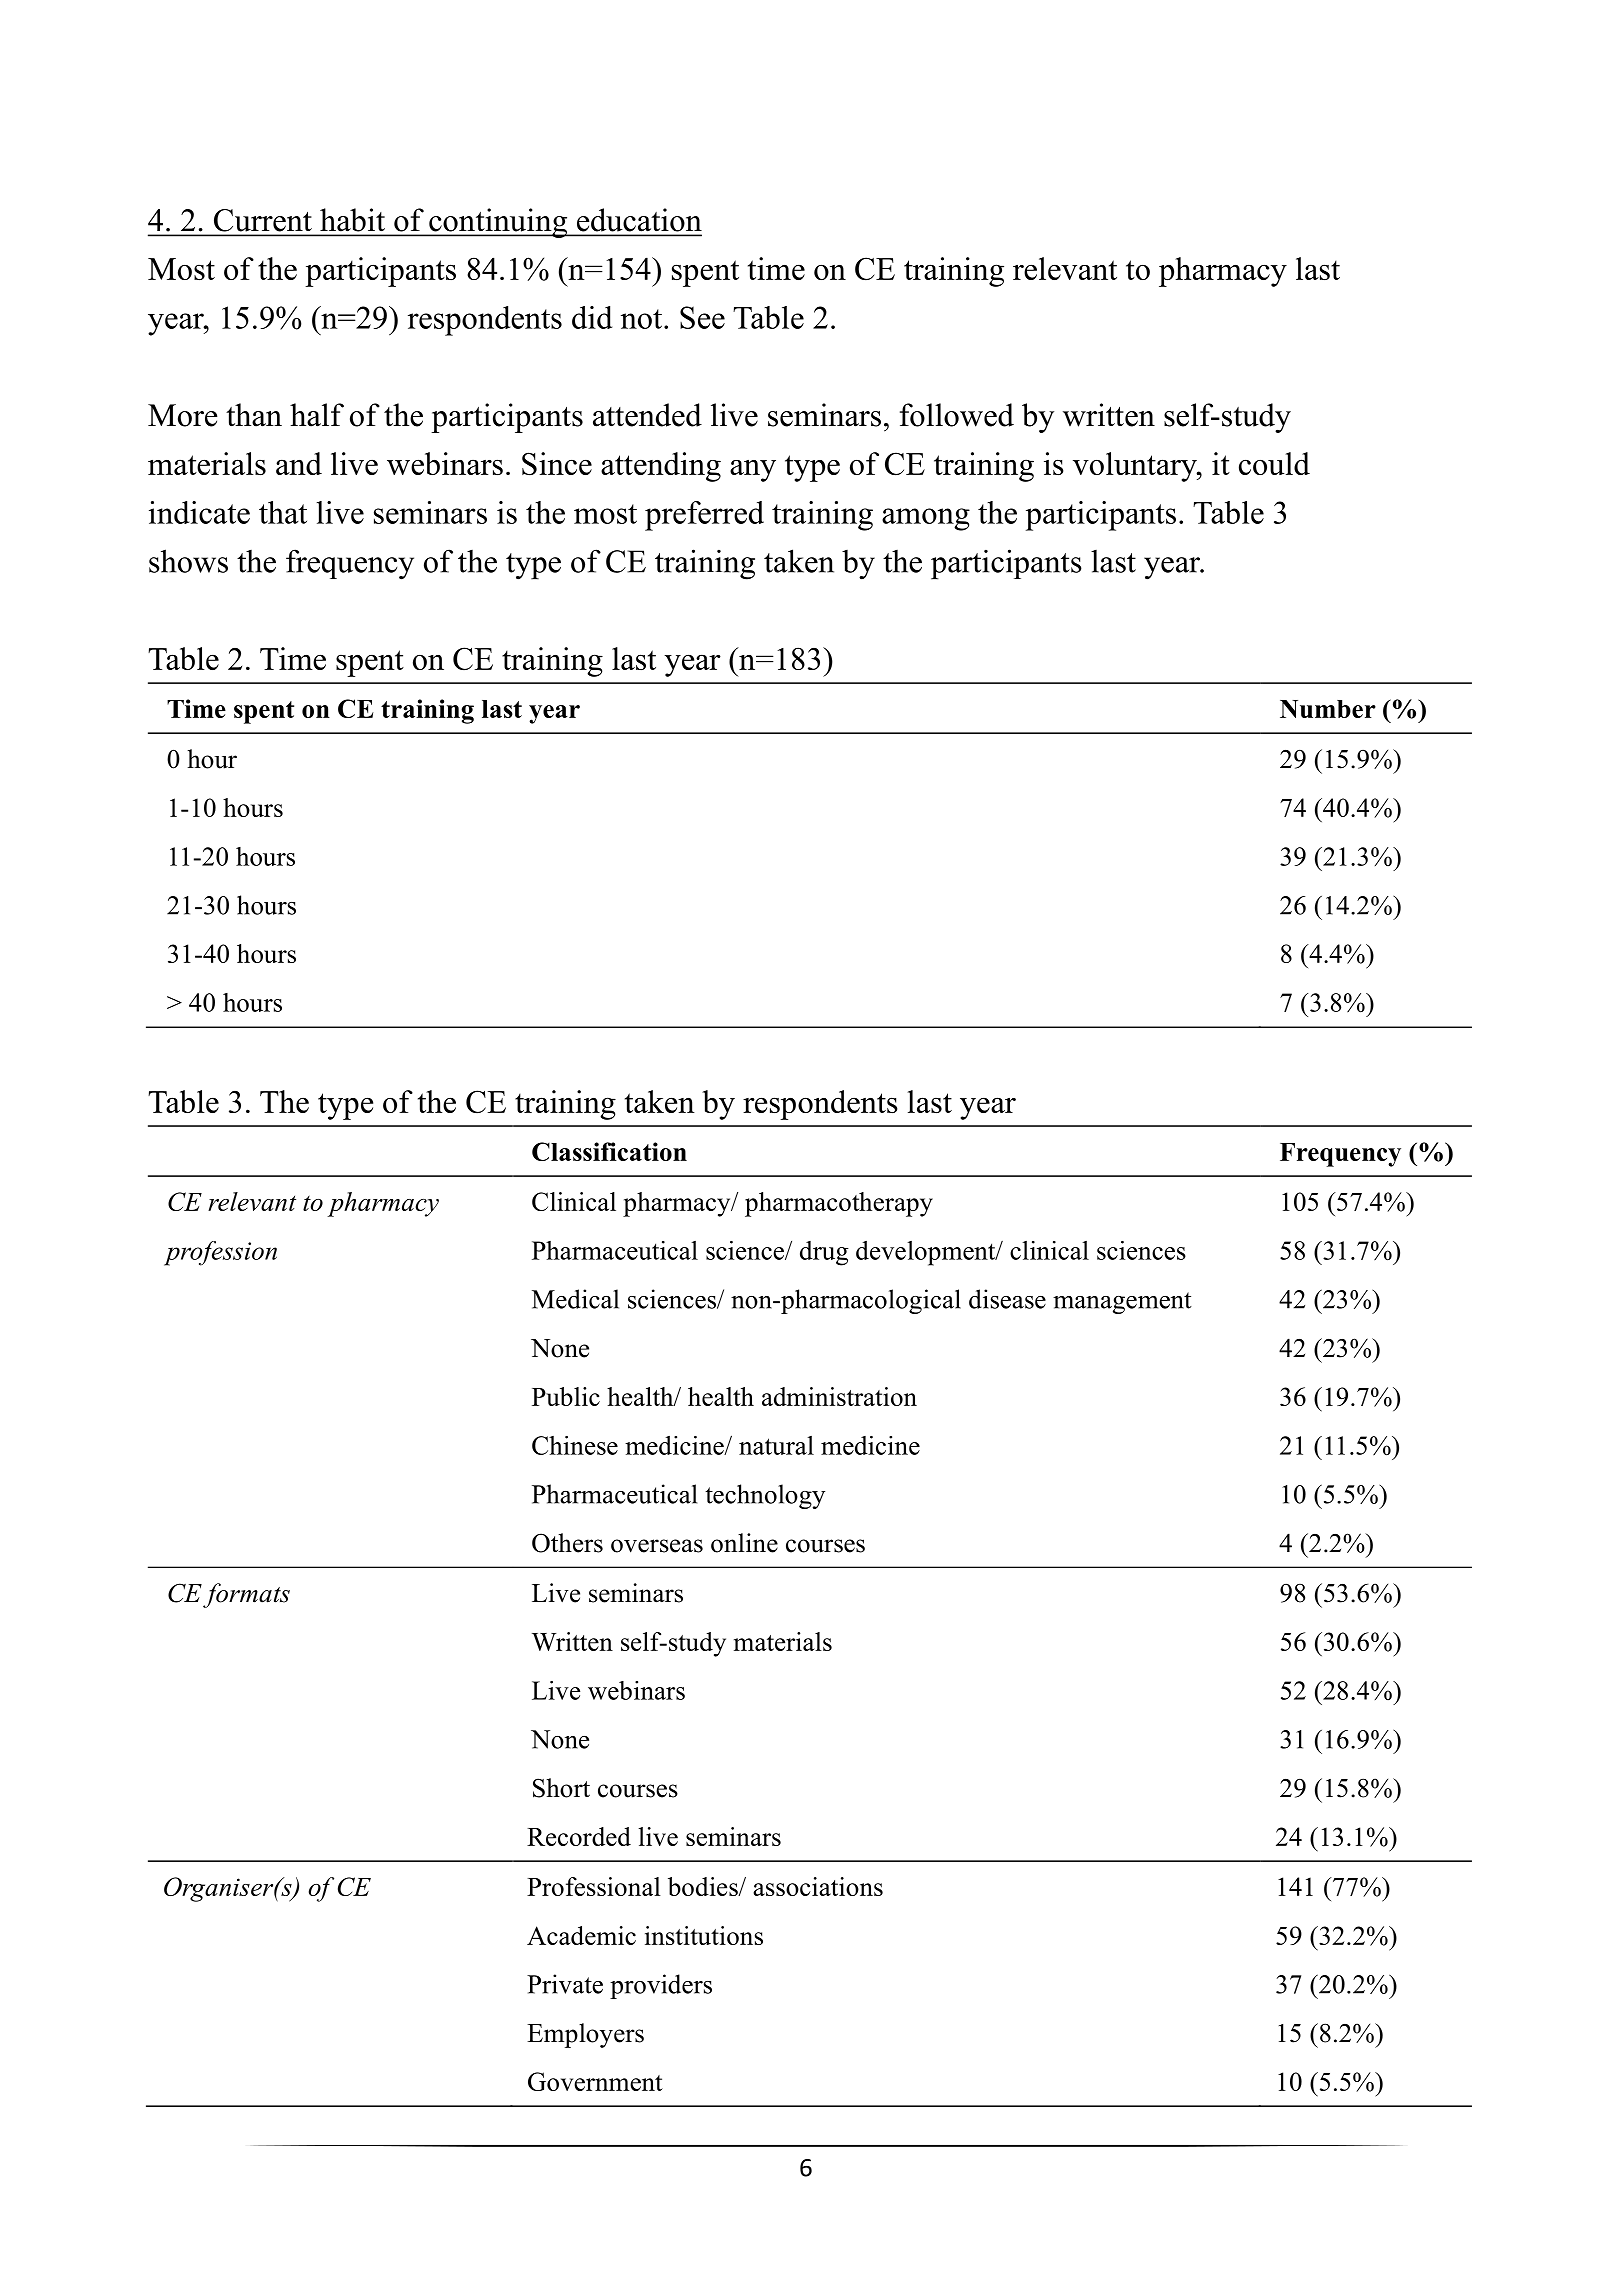 The image size is (1612, 2280). I want to click on habit, so click(352, 220).
